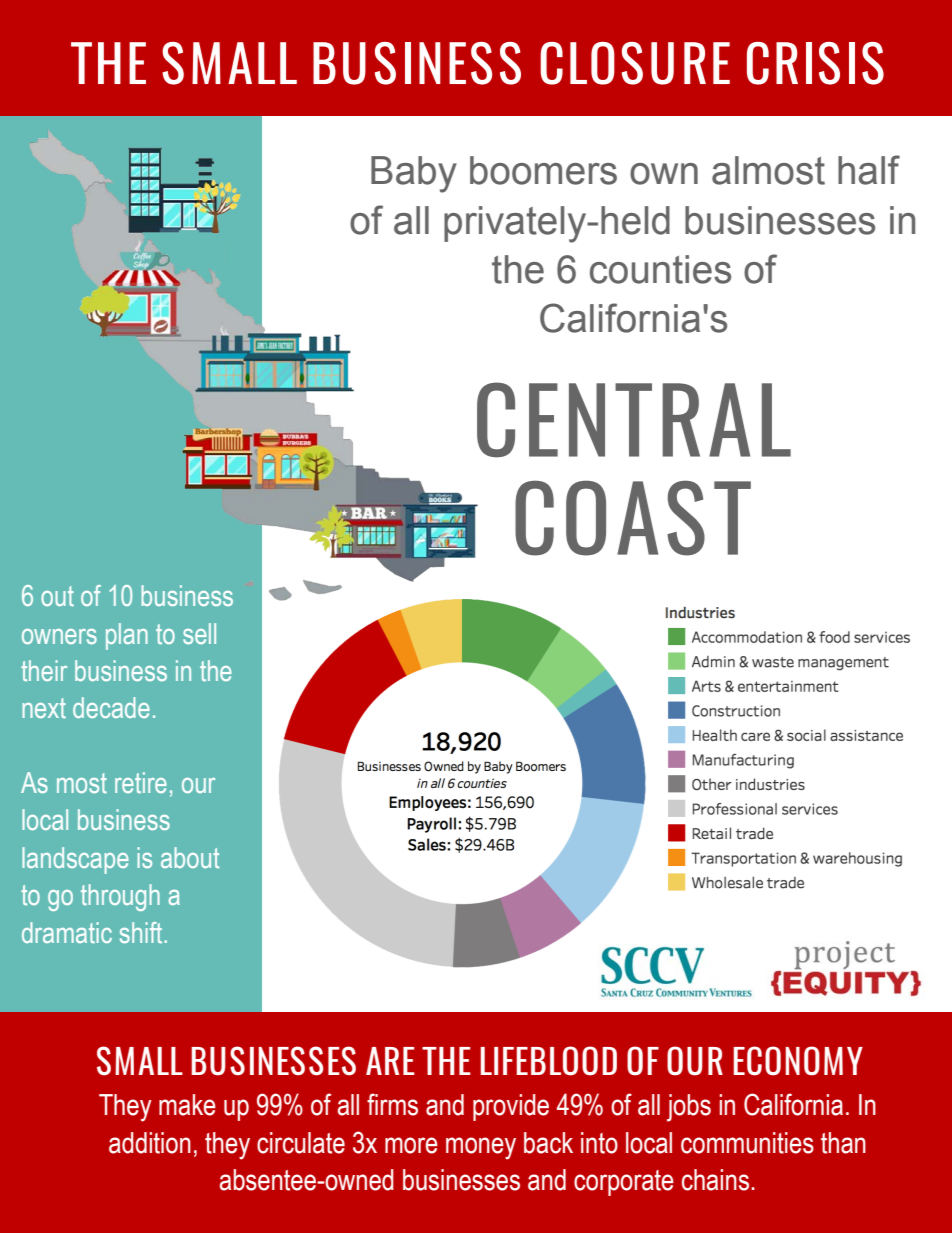  I want to click on ECONOMY, so click(798, 1061).
